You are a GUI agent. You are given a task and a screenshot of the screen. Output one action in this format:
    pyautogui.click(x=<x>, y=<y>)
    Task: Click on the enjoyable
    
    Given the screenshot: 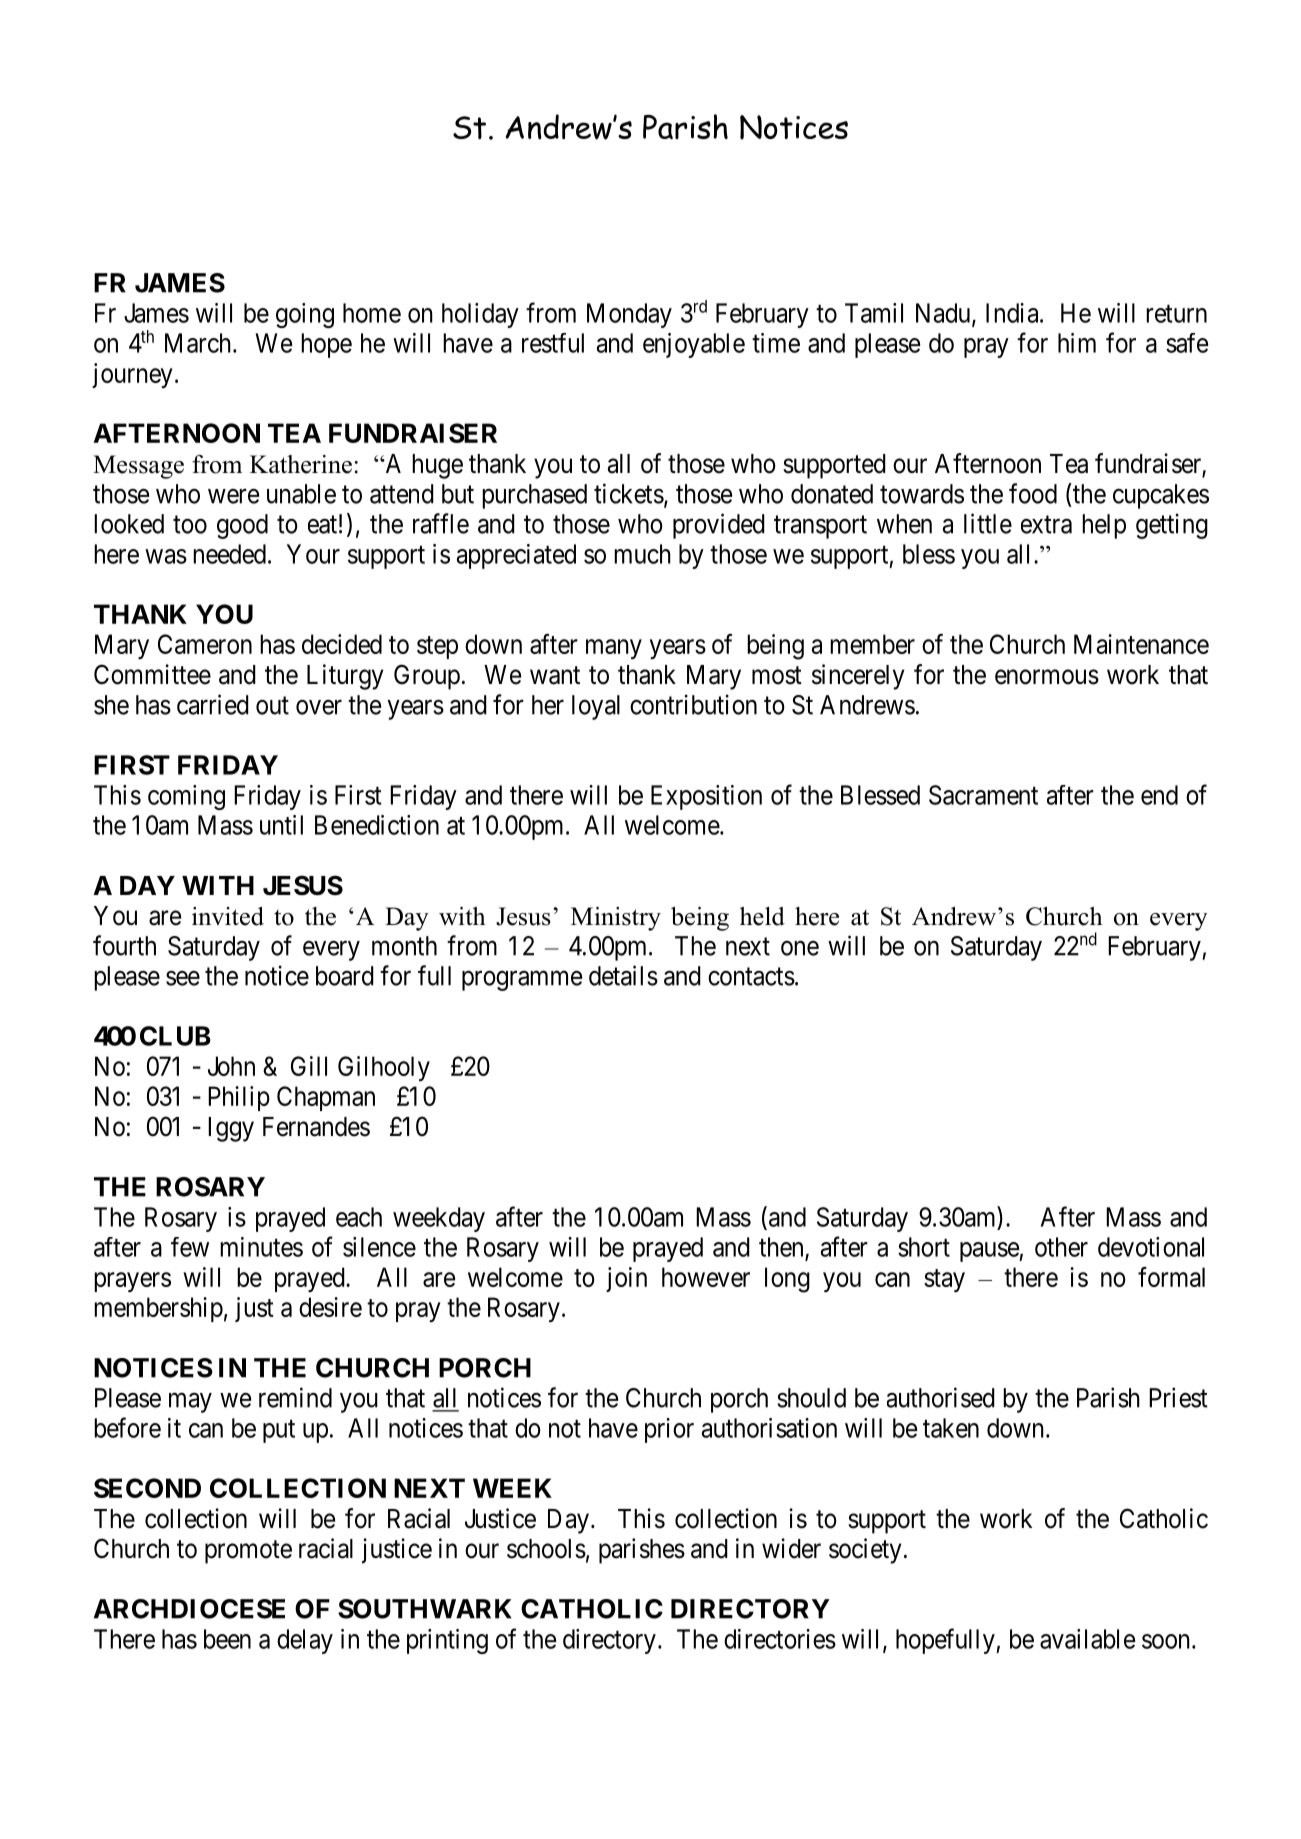 What is the action you would take?
    pyautogui.click(x=694, y=345)
